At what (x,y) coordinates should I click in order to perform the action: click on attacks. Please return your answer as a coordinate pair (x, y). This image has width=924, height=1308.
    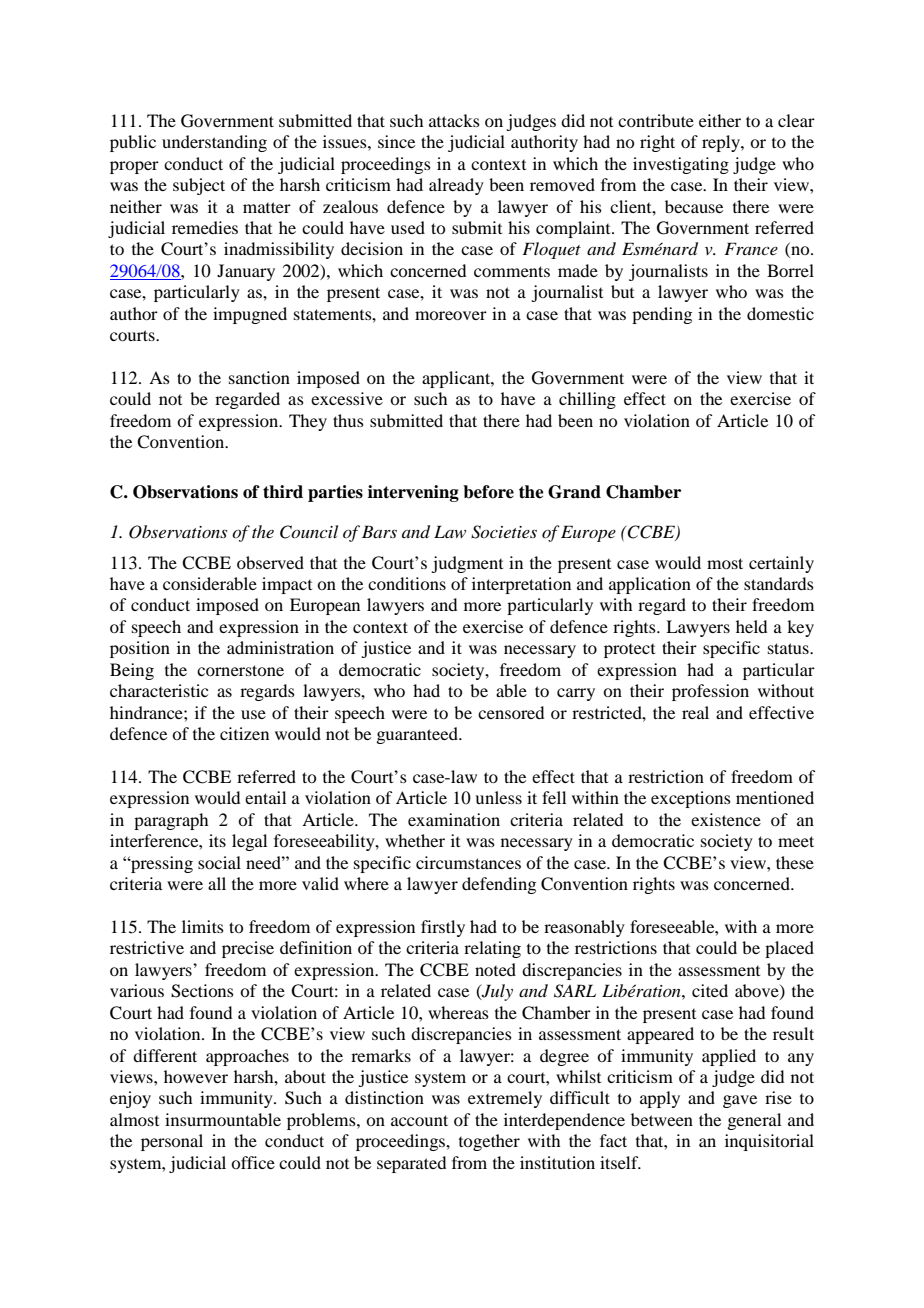
    Looking at the image, I should click on (454, 120).
